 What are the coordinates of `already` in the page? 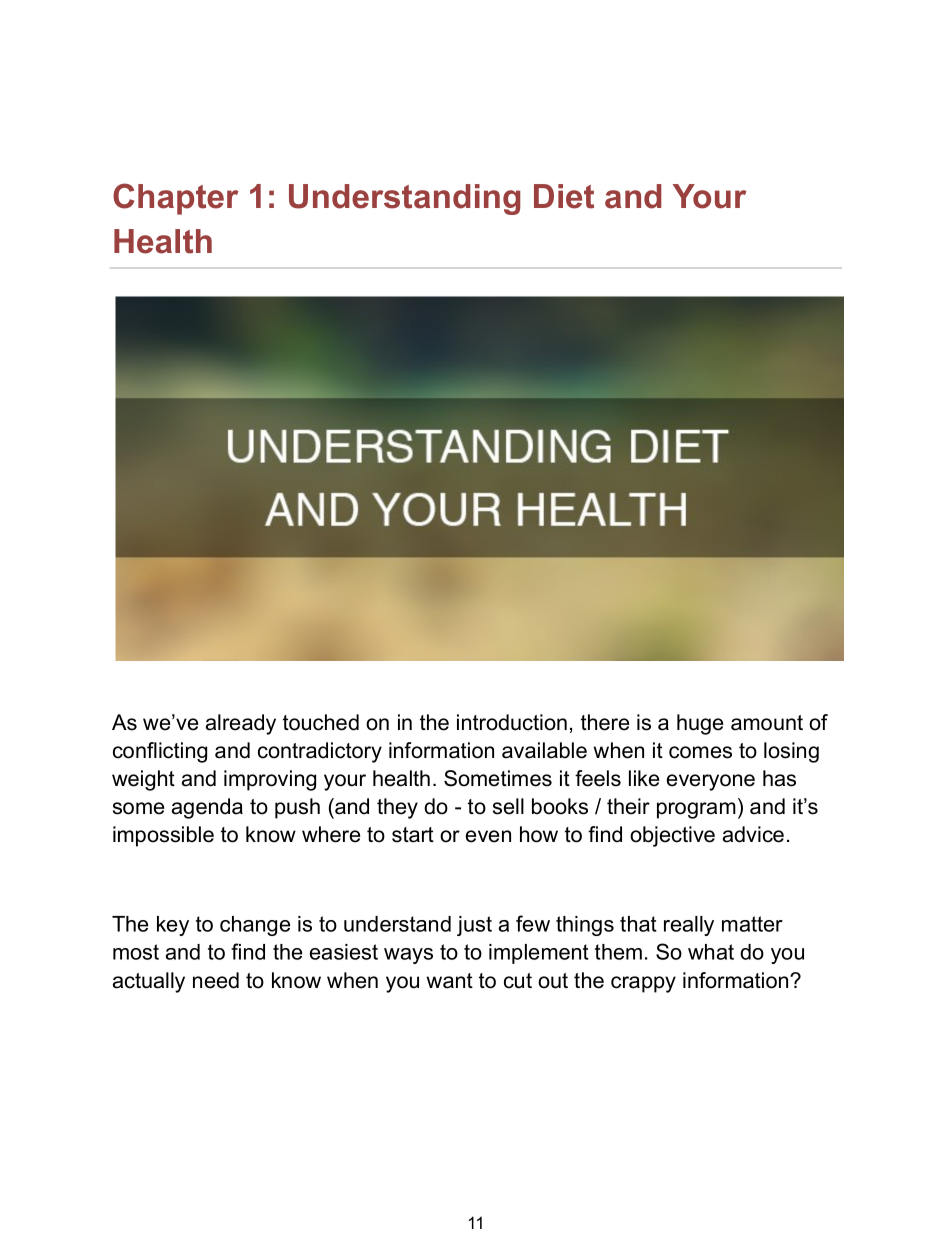 It's located at (241, 724).
